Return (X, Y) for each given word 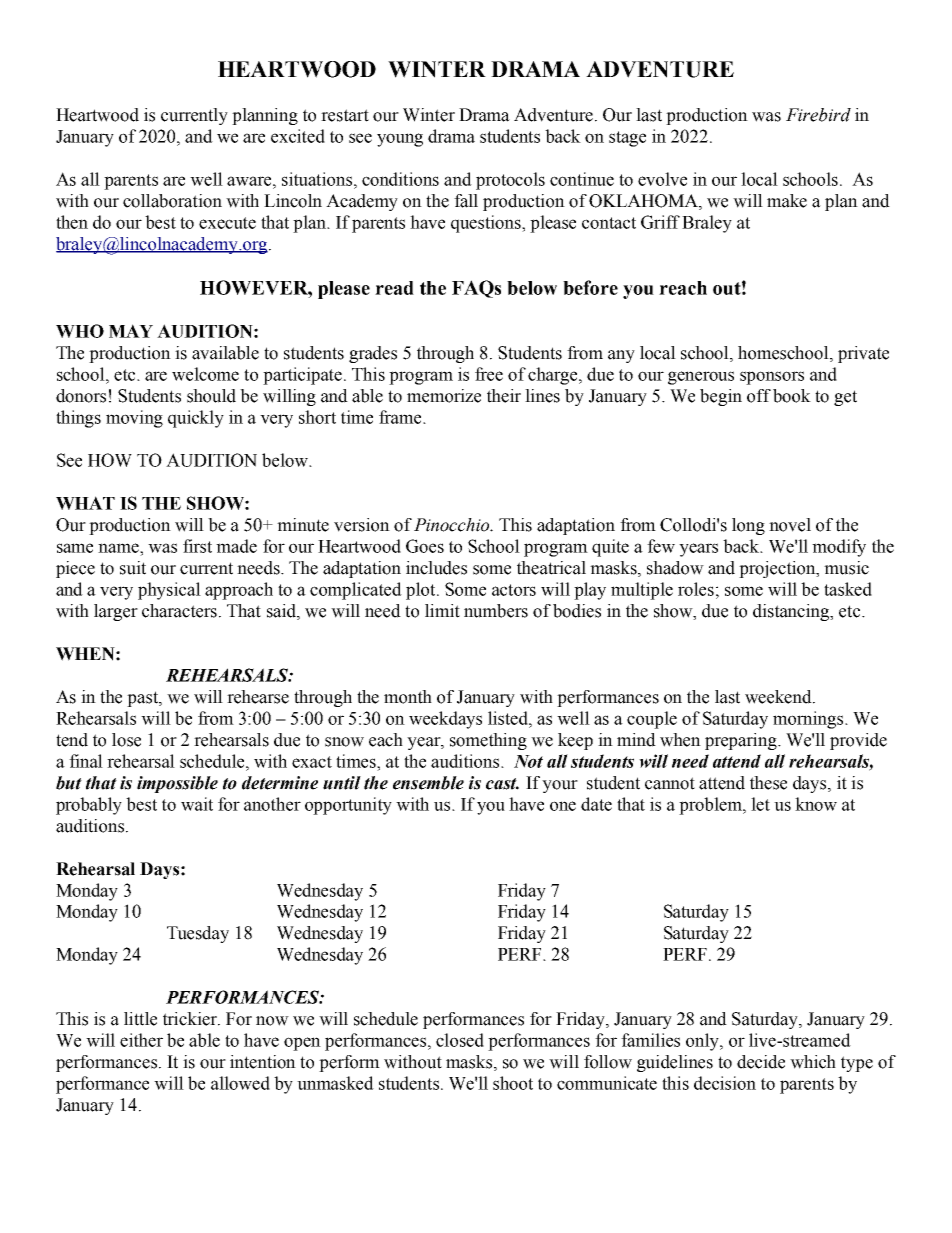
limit (442, 611)
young (400, 140)
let (760, 804)
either (141, 1040)
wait (197, 804)
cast (502, 784)
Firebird (818, 115)
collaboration (172, 201)
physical (169, 591)
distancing (792, 612)
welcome (205, 374)
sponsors (772, 378)
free (489, 374)
